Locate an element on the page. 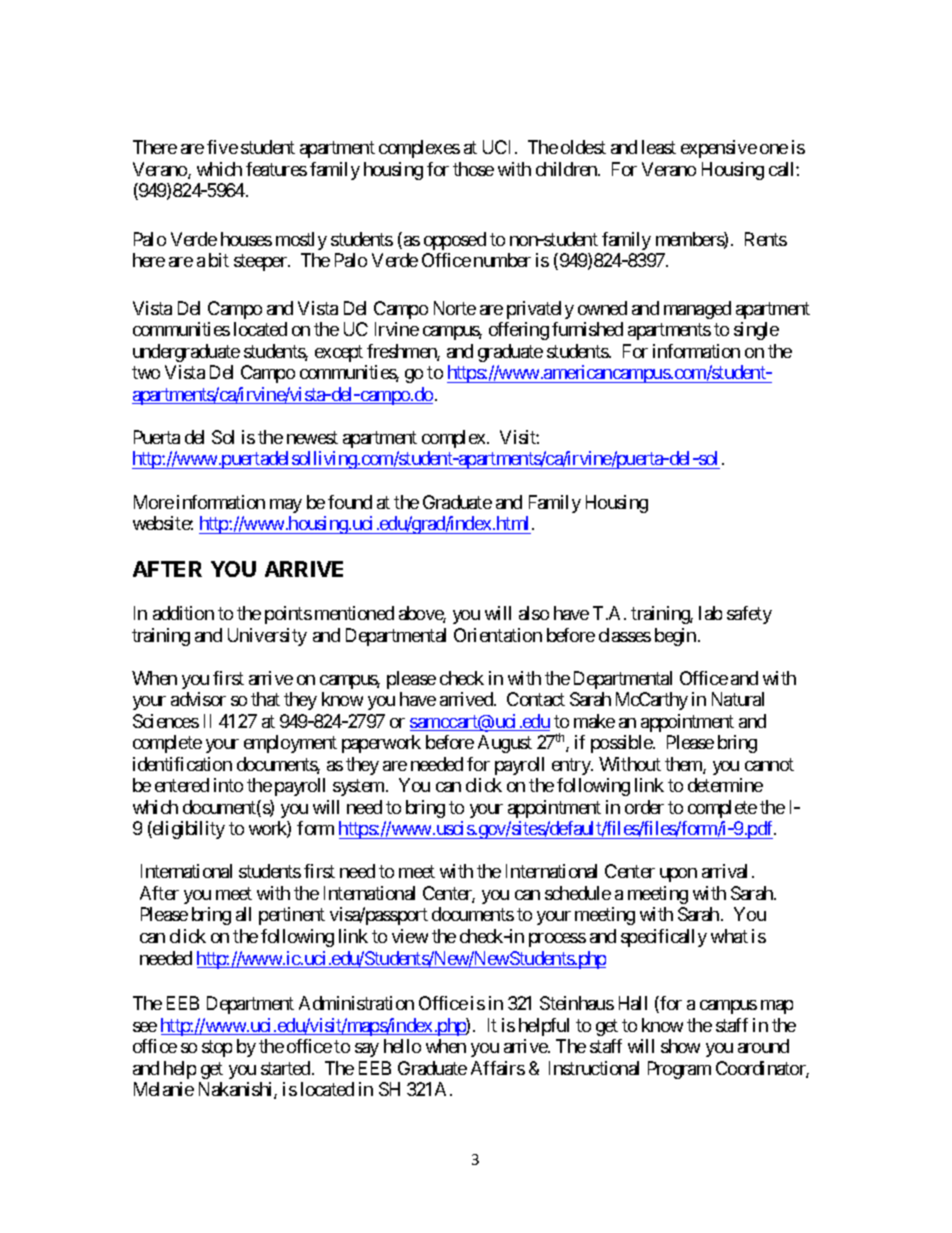  expensive is located at coordinates (719, 149).
